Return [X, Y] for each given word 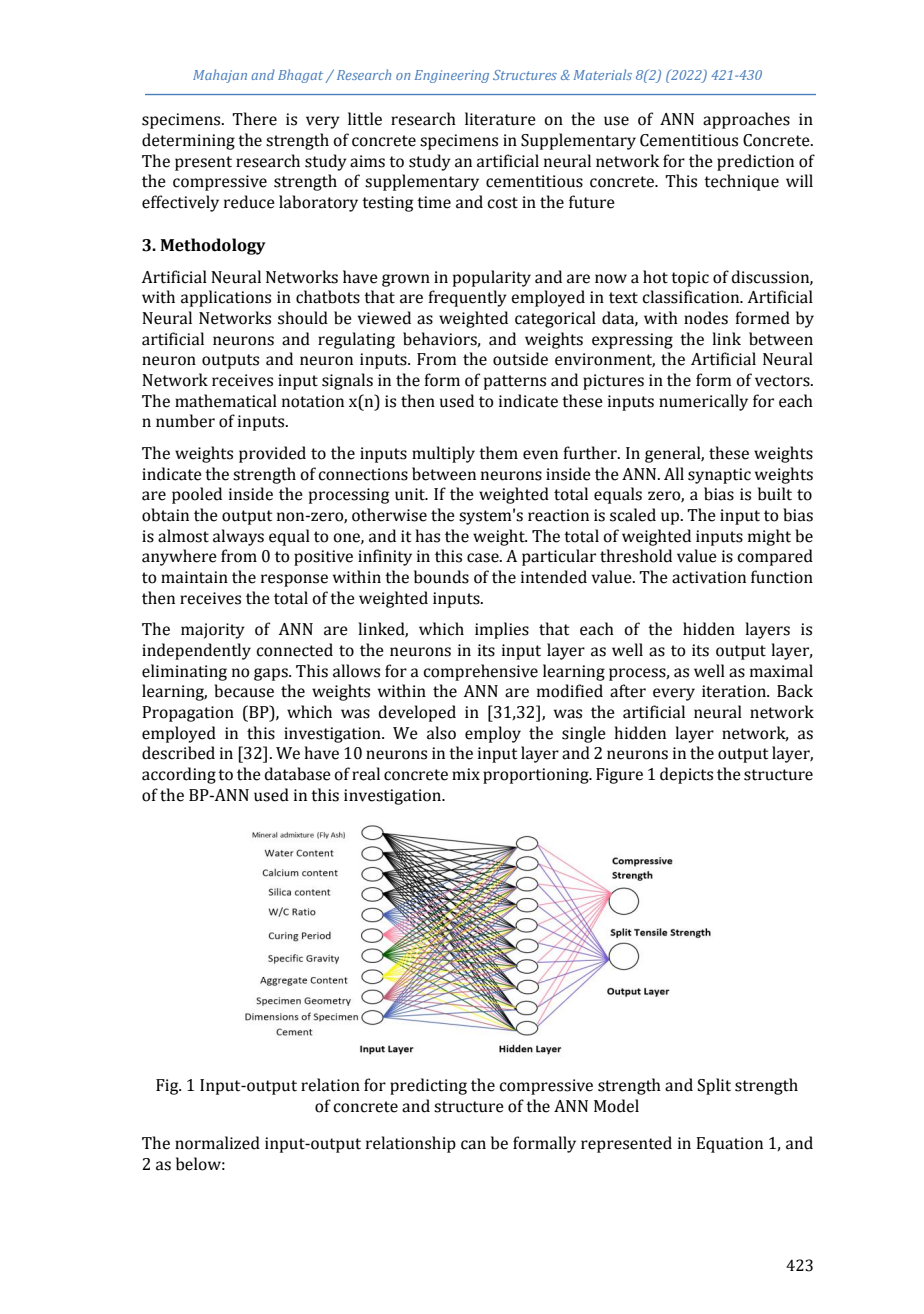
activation [709, 577]
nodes [706, 318]
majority [213, 631]
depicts [686, 775]
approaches [746, 120]
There [254, 119]
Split [714, 1086]
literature [500, 119]
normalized [217, 1143]
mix [466, 774]
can [473, 1145]
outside [520, 359]
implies [502, 630]
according [179, 775]
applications [226, 298]
